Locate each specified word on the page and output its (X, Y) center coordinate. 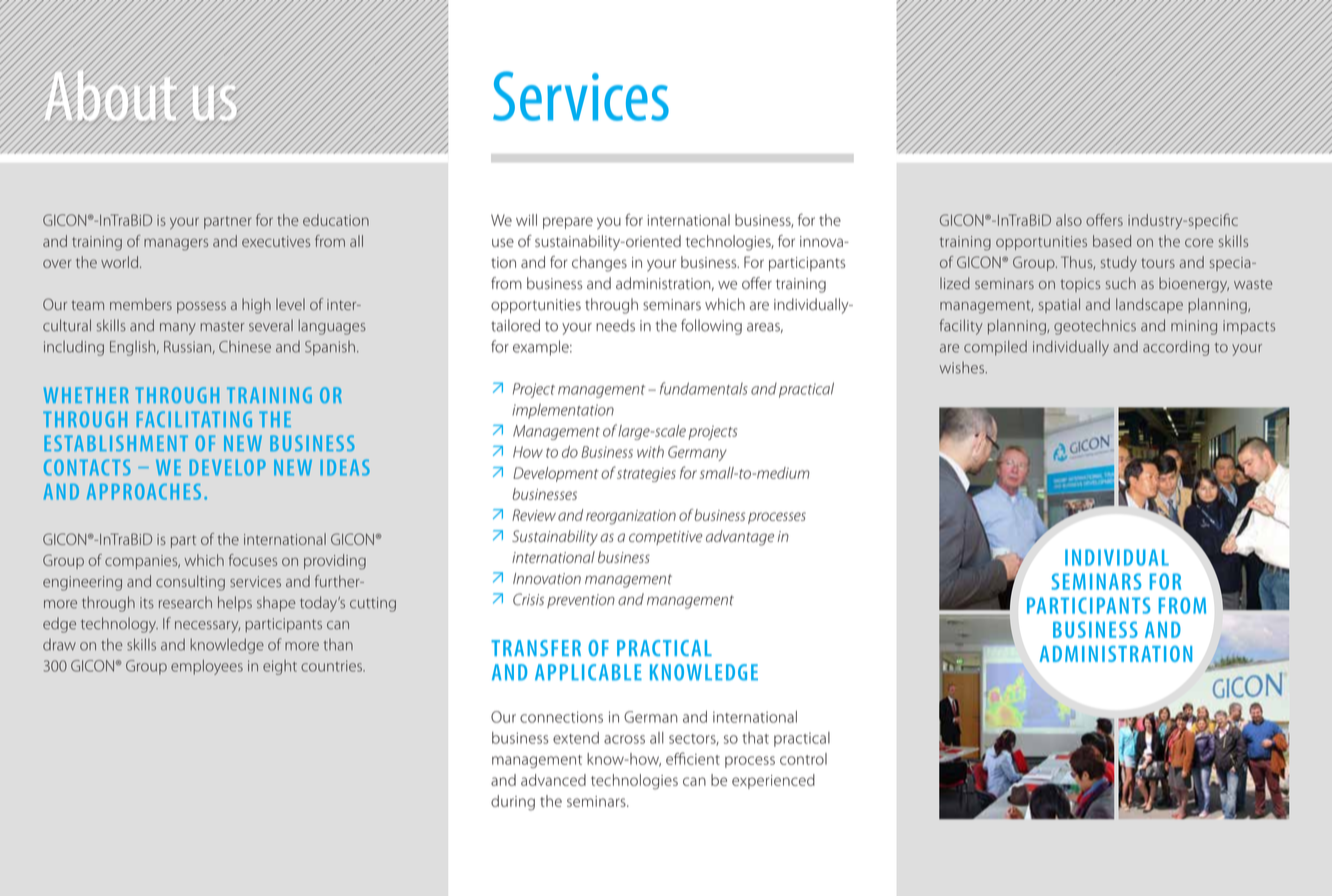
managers (176, 244)
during (513, 803)
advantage (740, 538)
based (1112, 241)
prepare (568, 223)
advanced (553, 780)
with (650, 452)
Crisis (528, 599)
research (185, 602)
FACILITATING (194, 419)
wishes (963, 367)
